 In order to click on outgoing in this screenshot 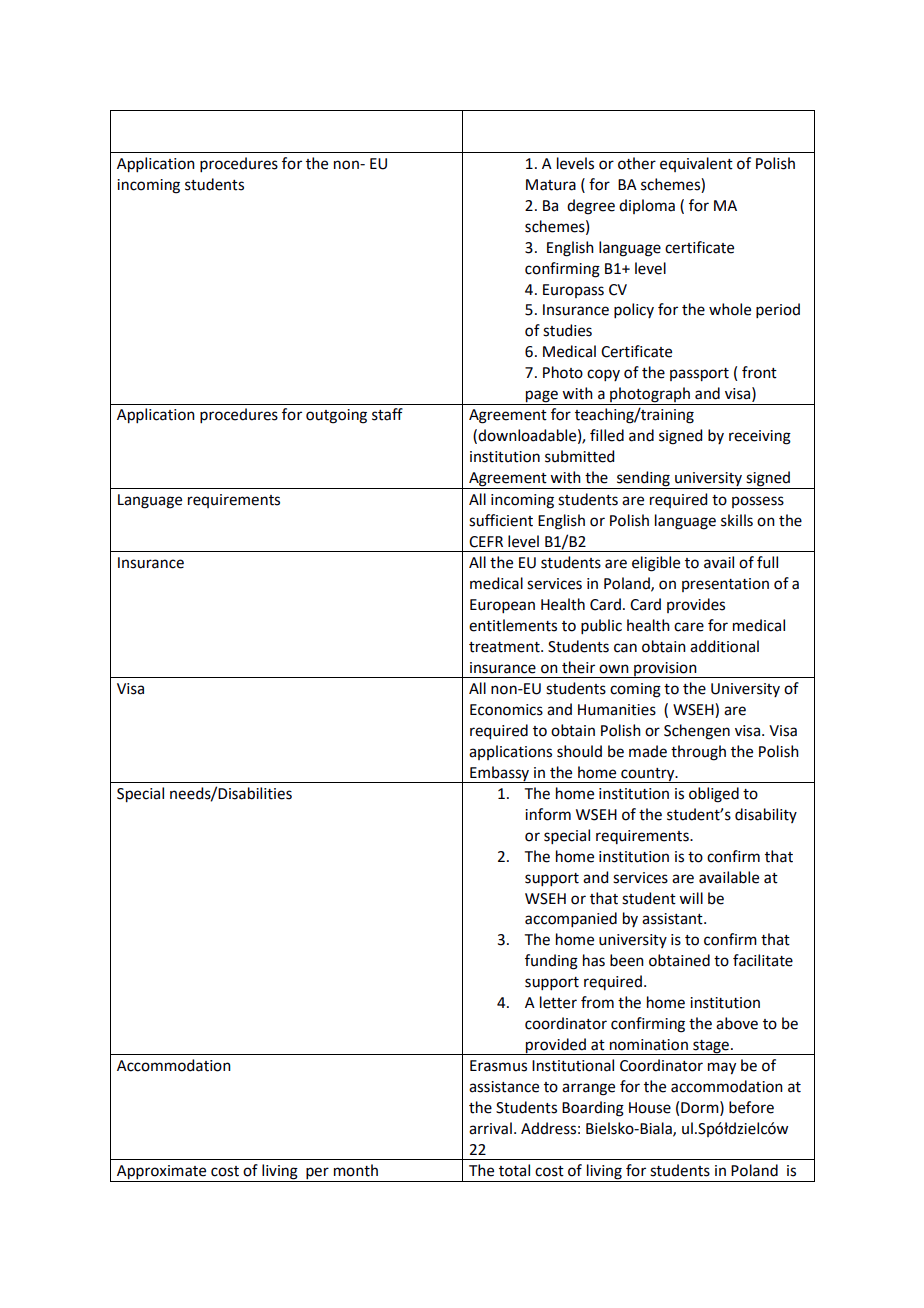, I will do `click(336, 416)`.
